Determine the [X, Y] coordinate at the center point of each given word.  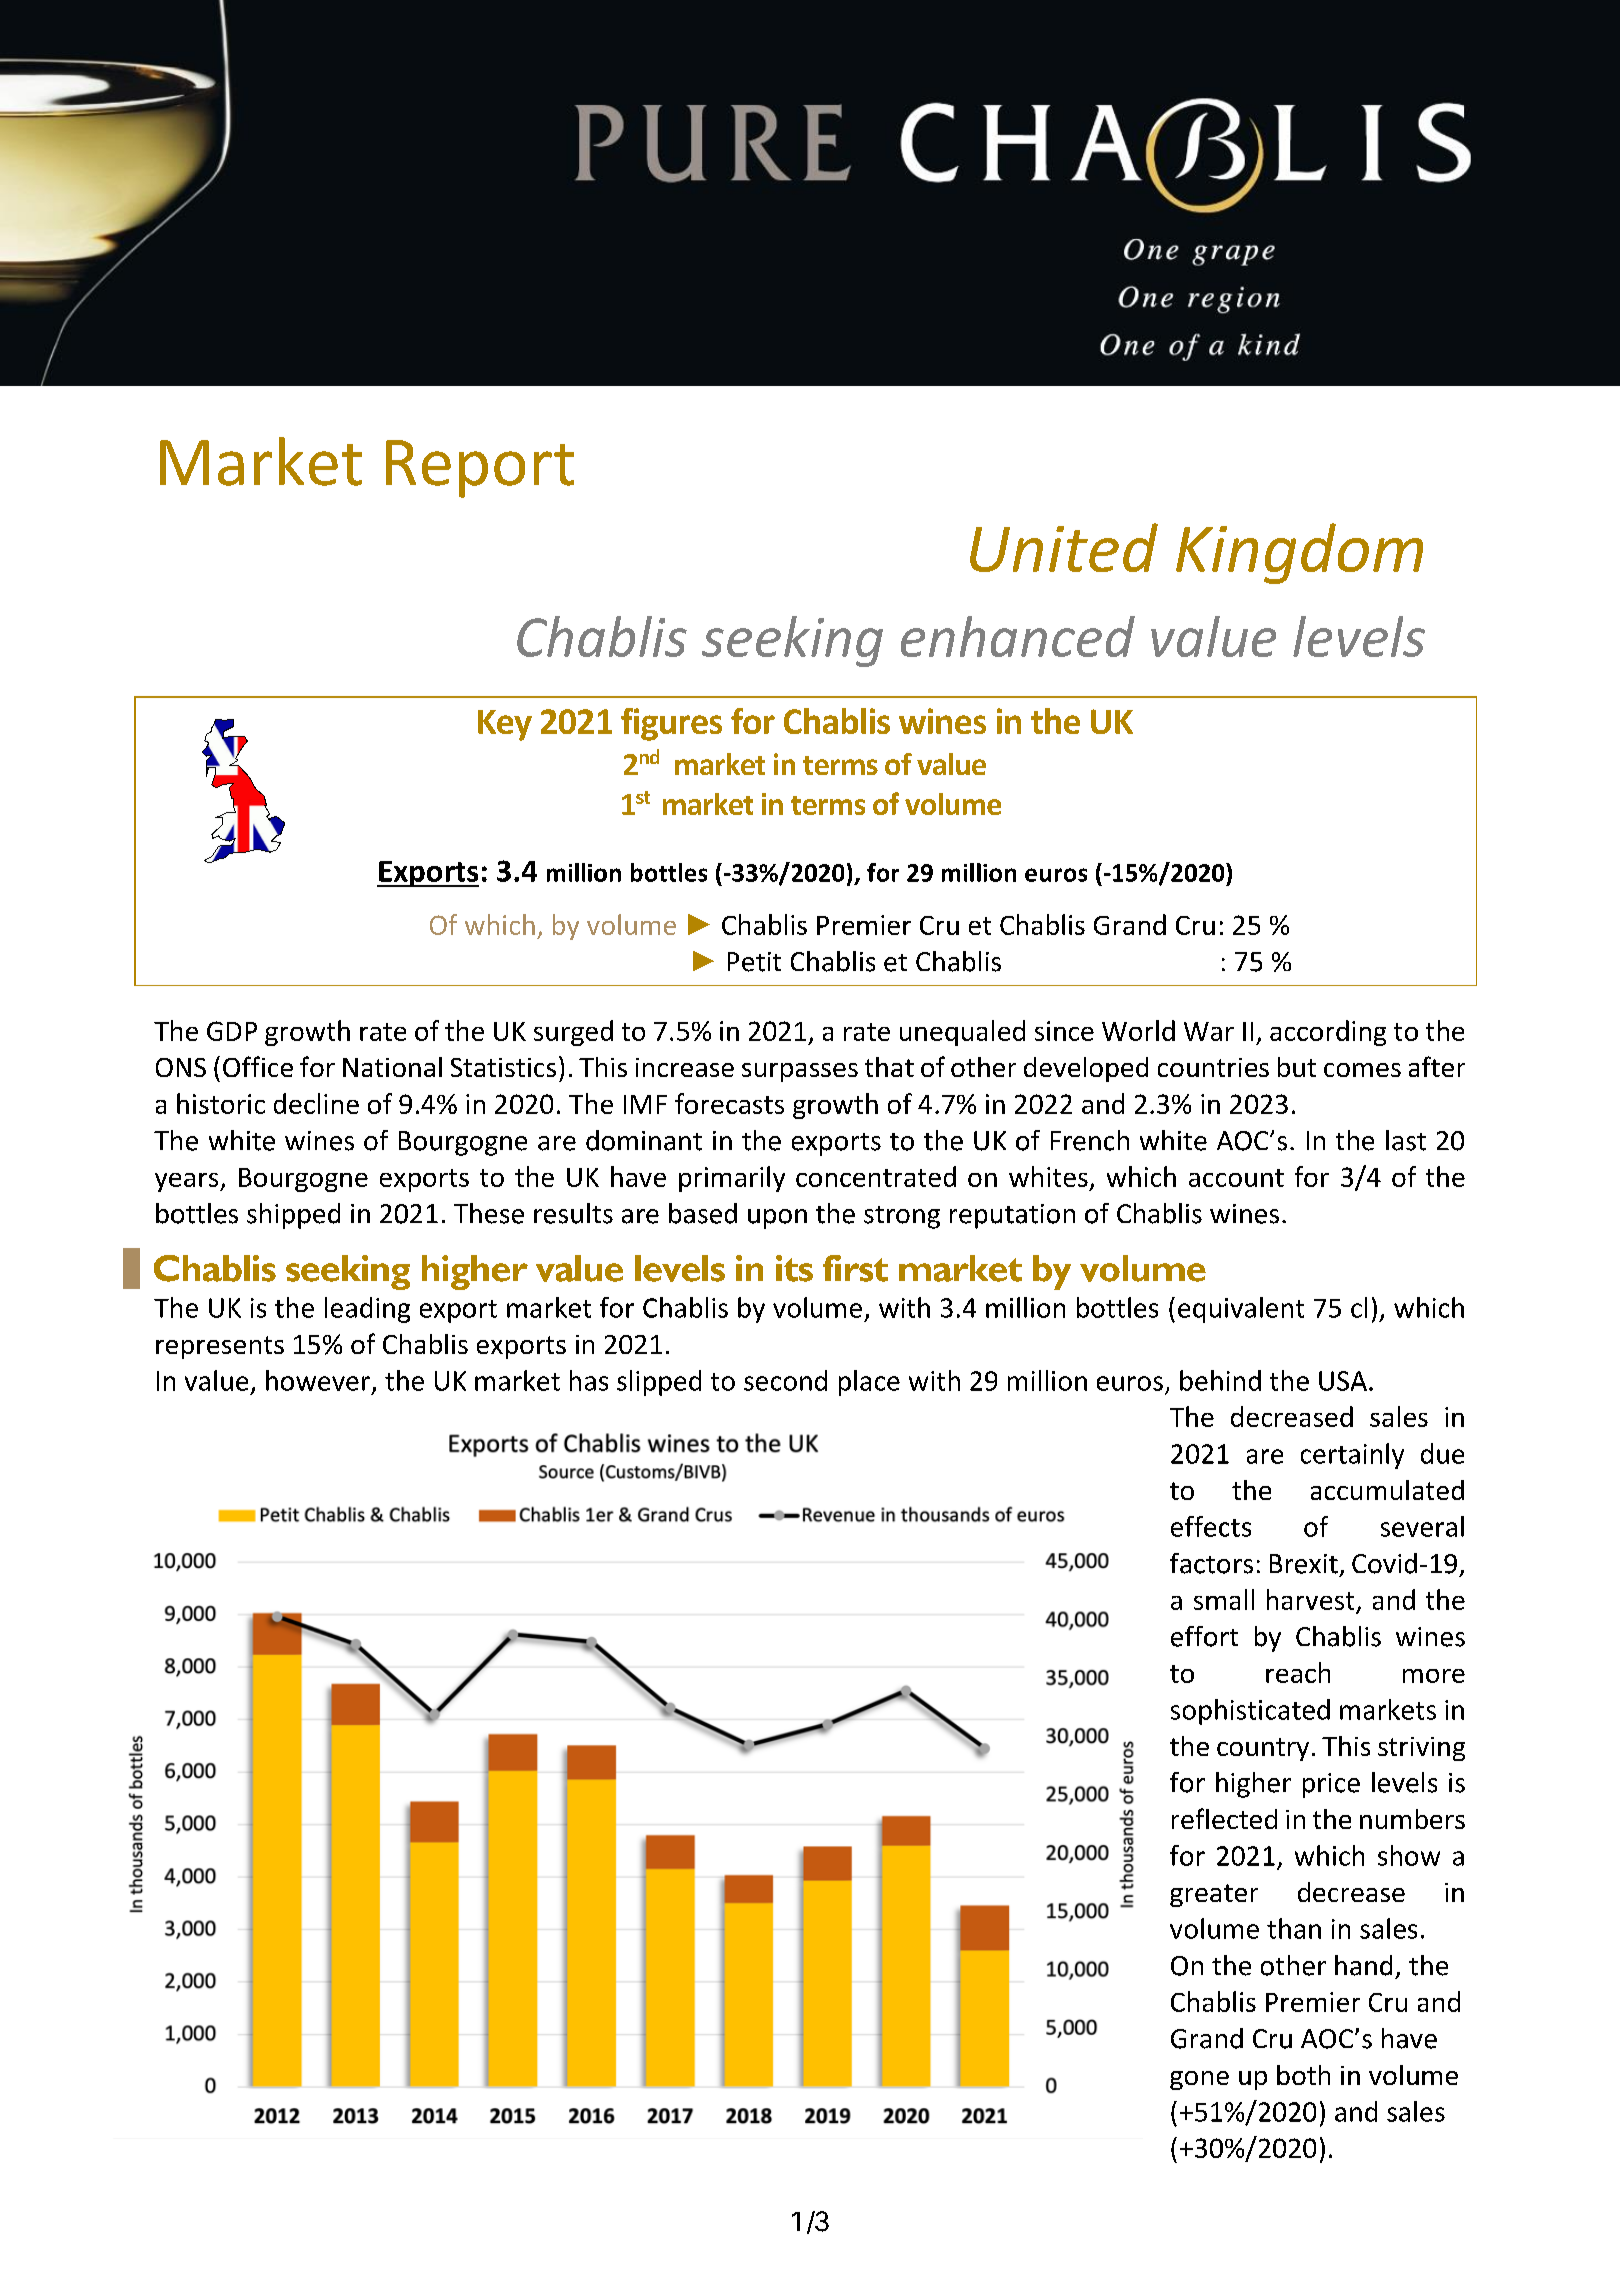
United [1064, 547]
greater [1214, 1895]
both [1303, 2075]
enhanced [1018, 636]
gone [1199, 2080]
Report [480, 469]
